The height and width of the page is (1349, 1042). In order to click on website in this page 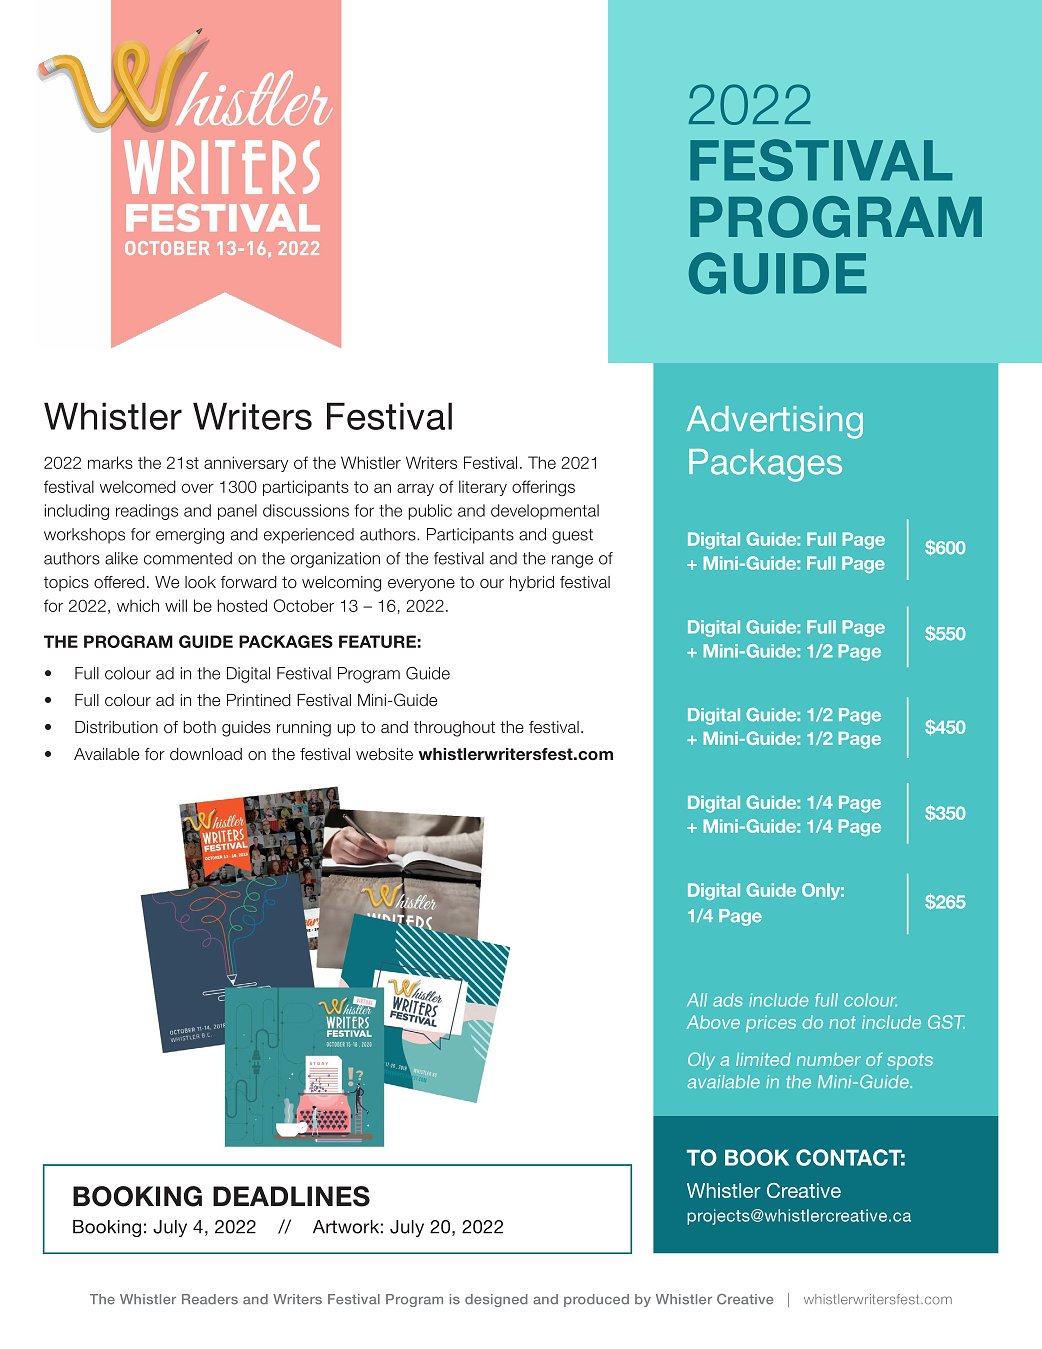, I will do `click(384, 754)`.
